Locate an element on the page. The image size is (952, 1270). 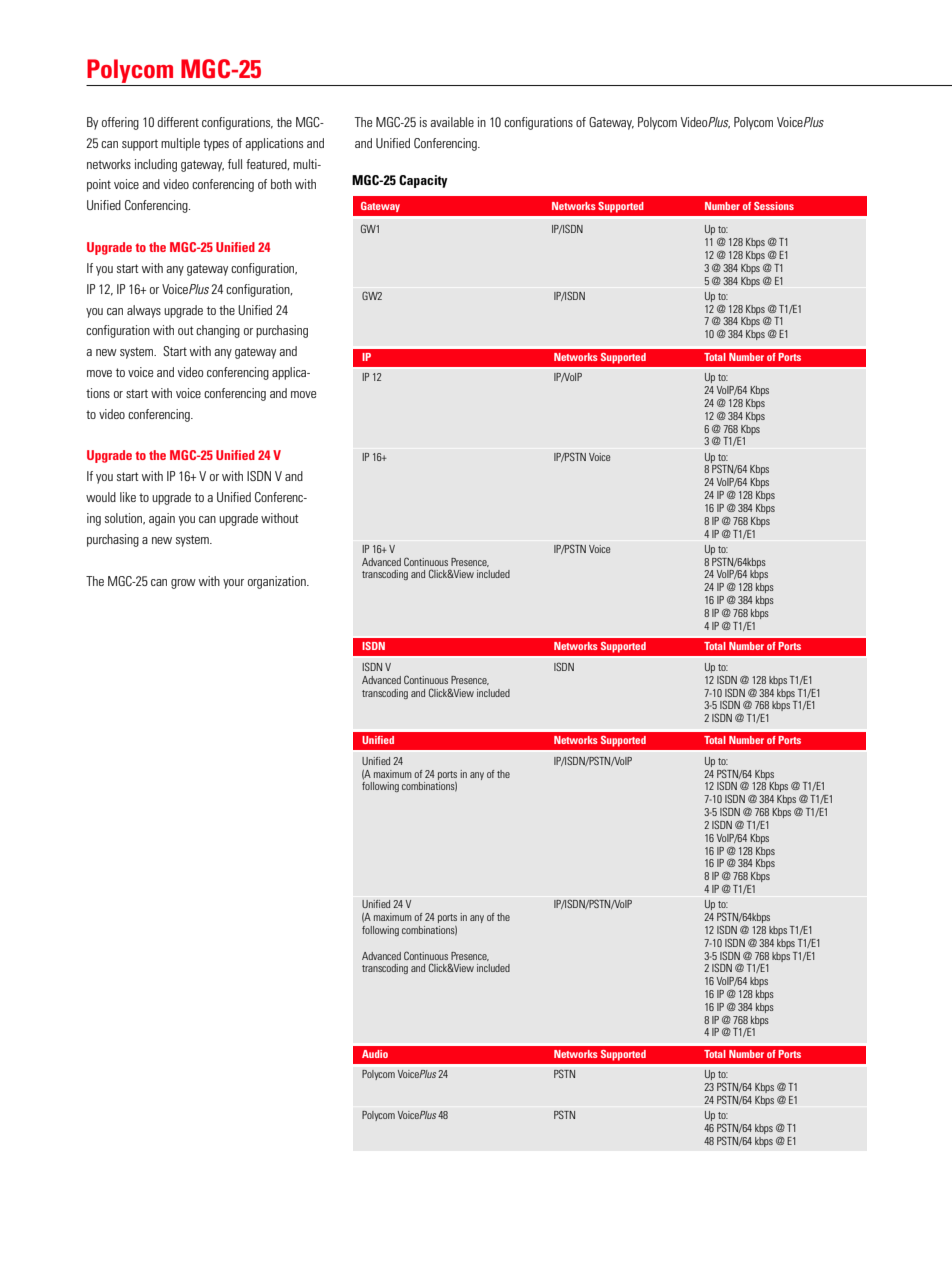
like is located at coordinates (128, 497).
